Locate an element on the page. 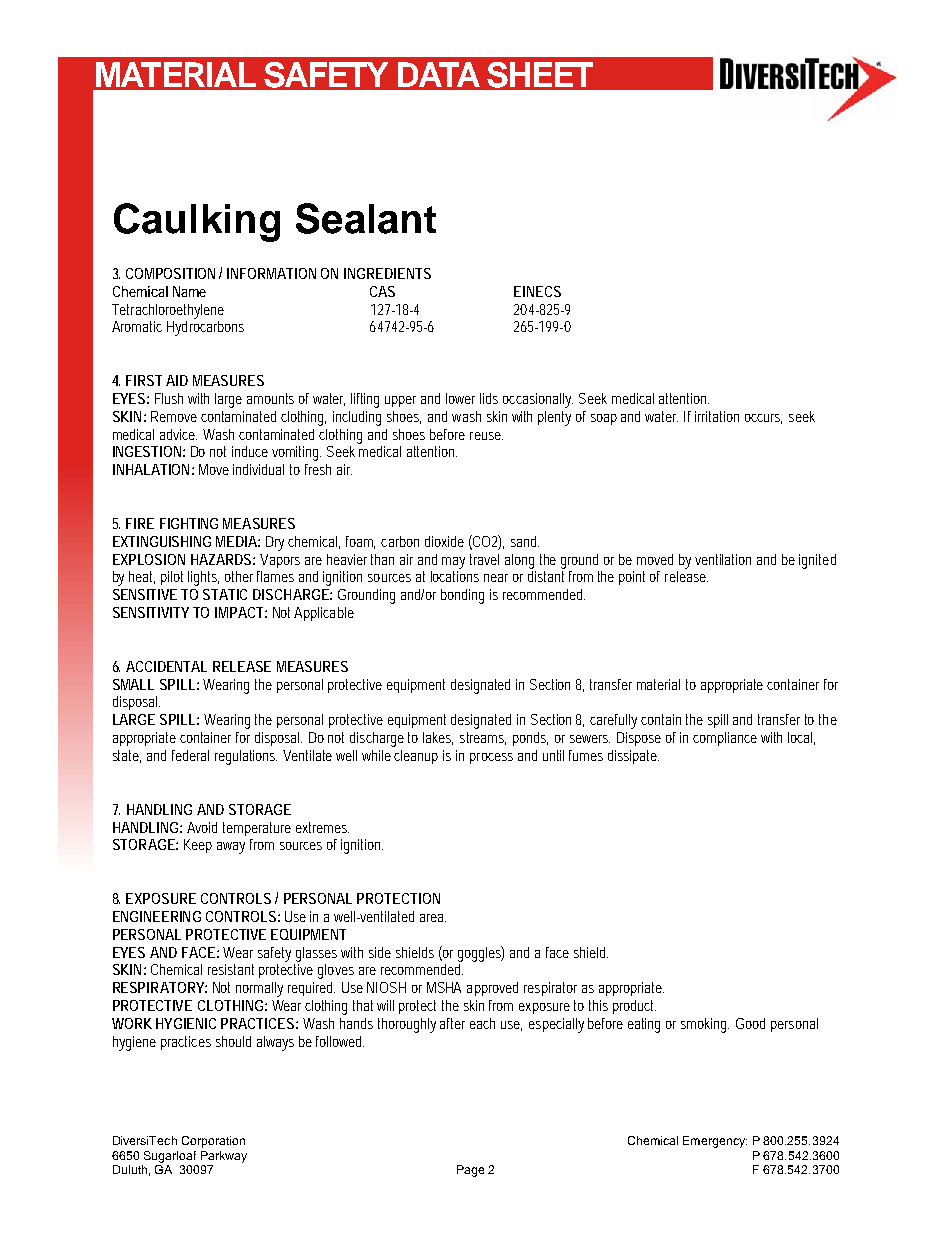 The height and width of the image is (1233, 952). lights is located at coordinates (203, 578).
